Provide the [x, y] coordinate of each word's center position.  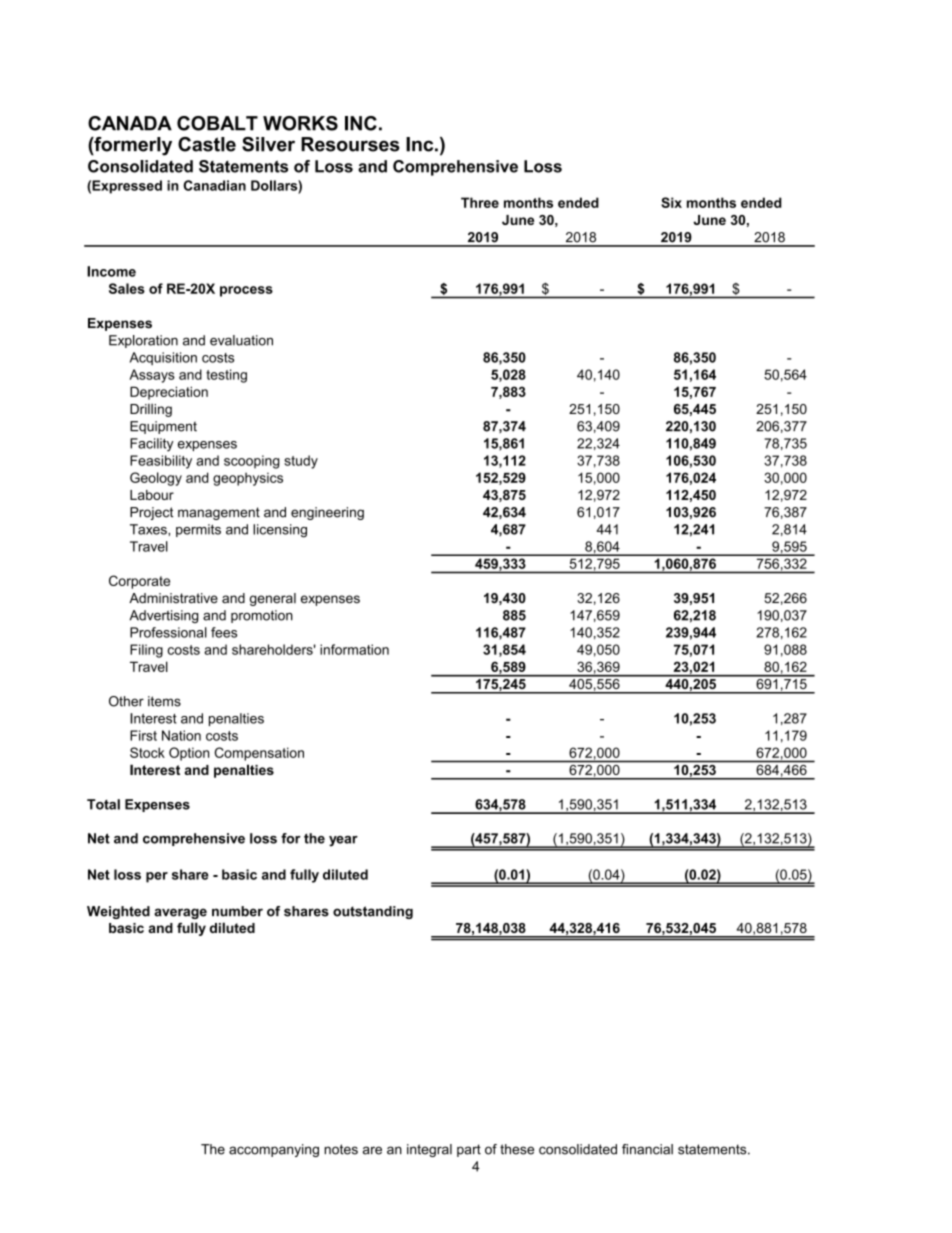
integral [429, 1150]
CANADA [130, 123]
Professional [168, 632]
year [343, 841]
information [354, 649]
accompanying [274, 1150]
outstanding [373, 912]
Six [671, 202]
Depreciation [169, 393]
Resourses [350, 144]
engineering [327, 513]
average [180, 913]
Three [480, 202]
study [301, 462]
